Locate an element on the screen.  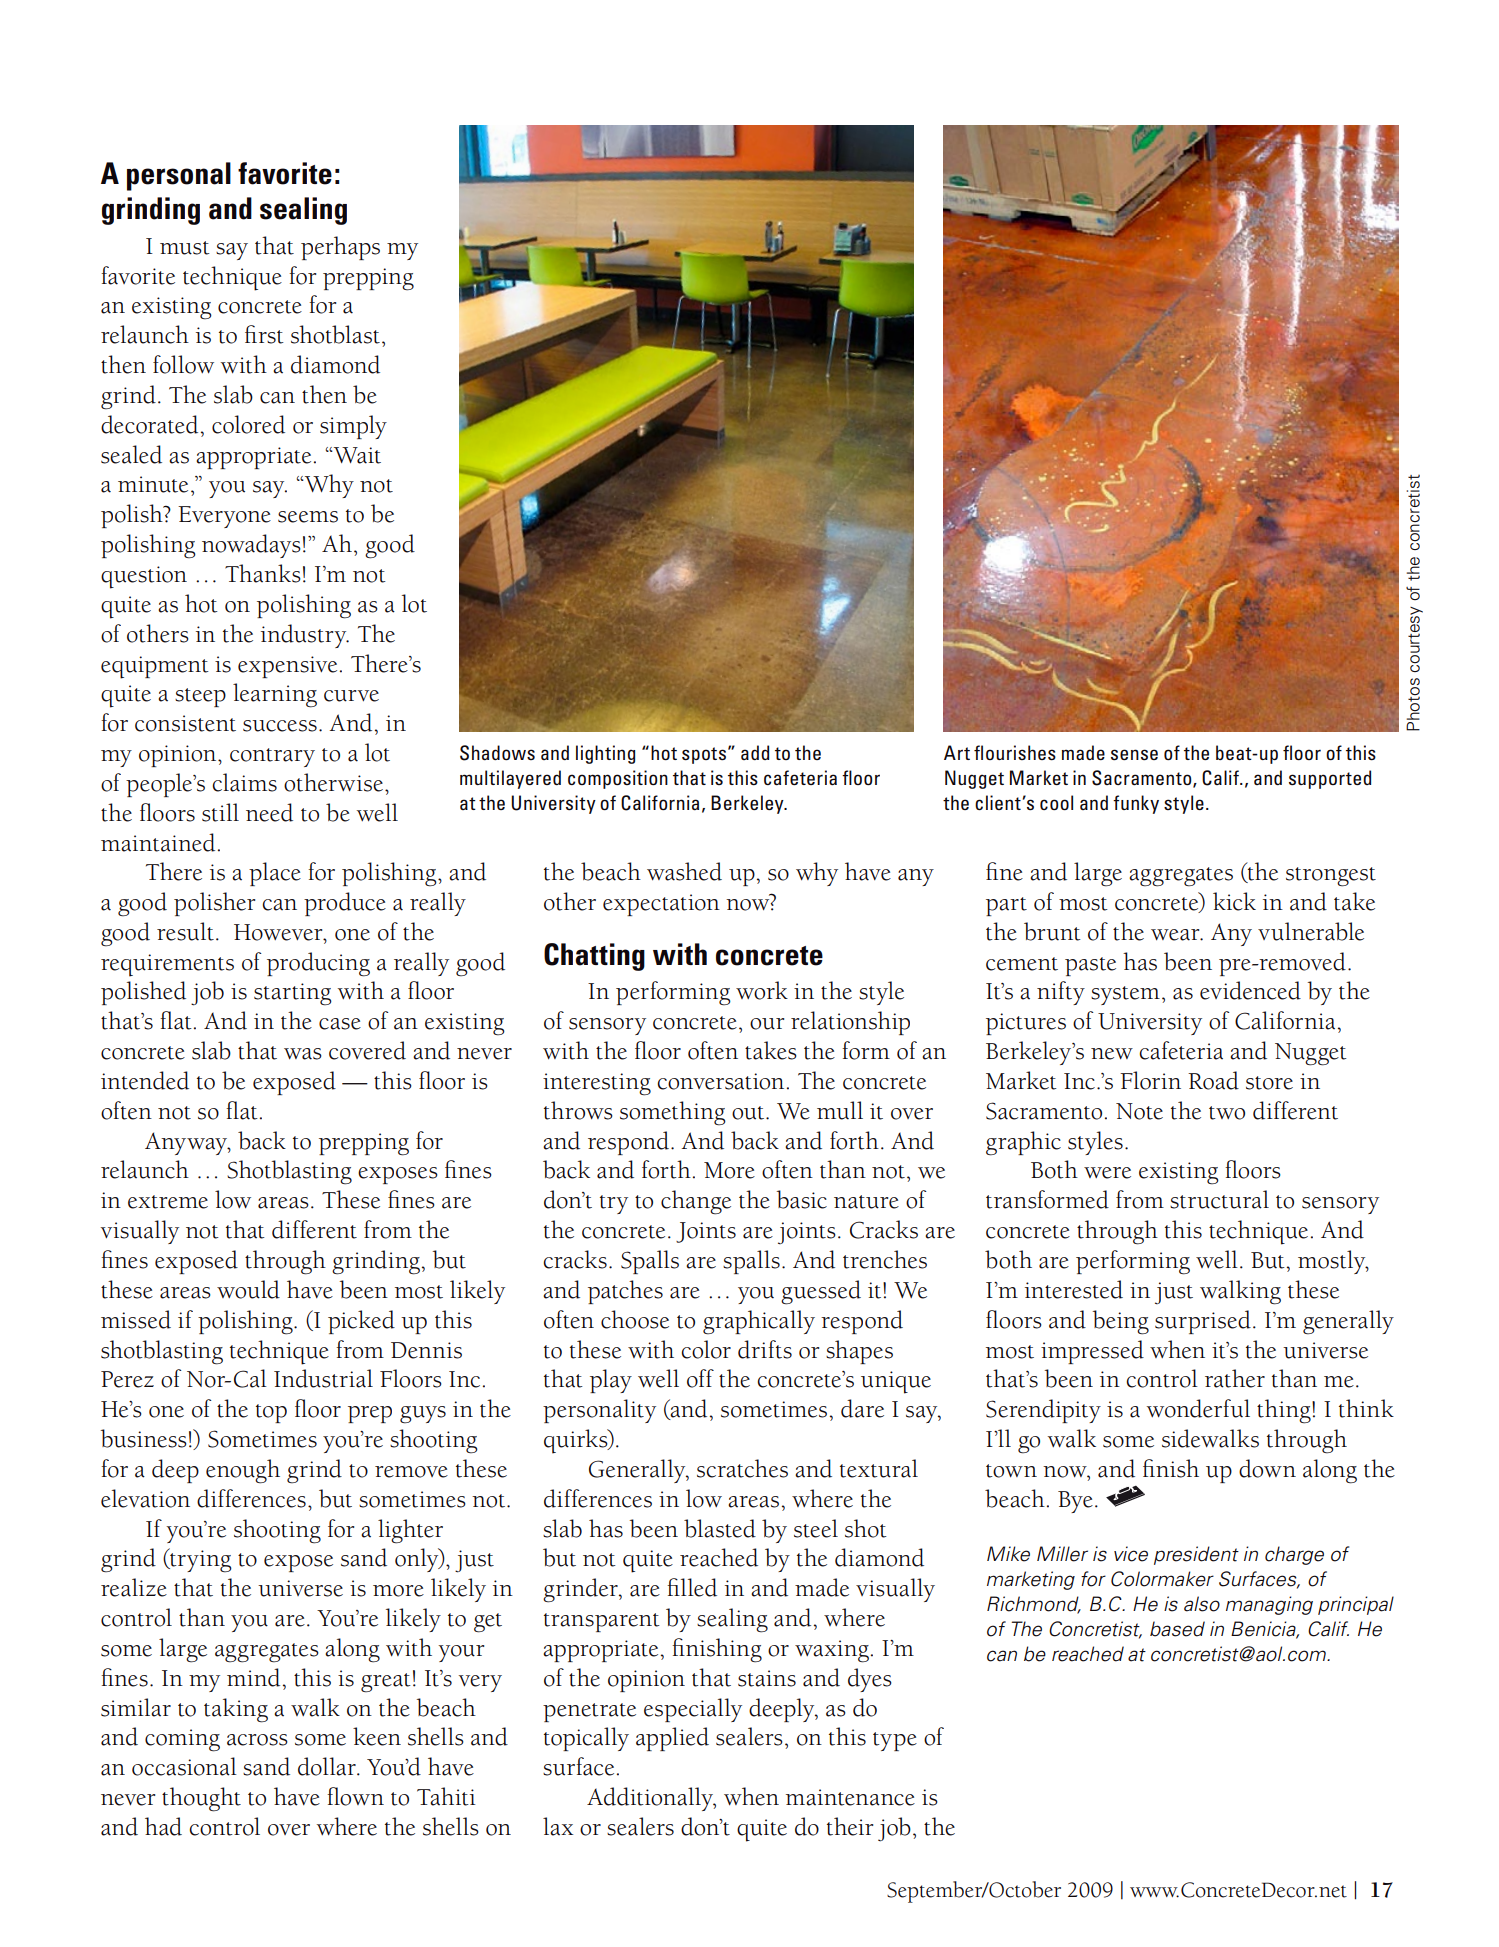
dollar is located at coordinates (328, 1766).
